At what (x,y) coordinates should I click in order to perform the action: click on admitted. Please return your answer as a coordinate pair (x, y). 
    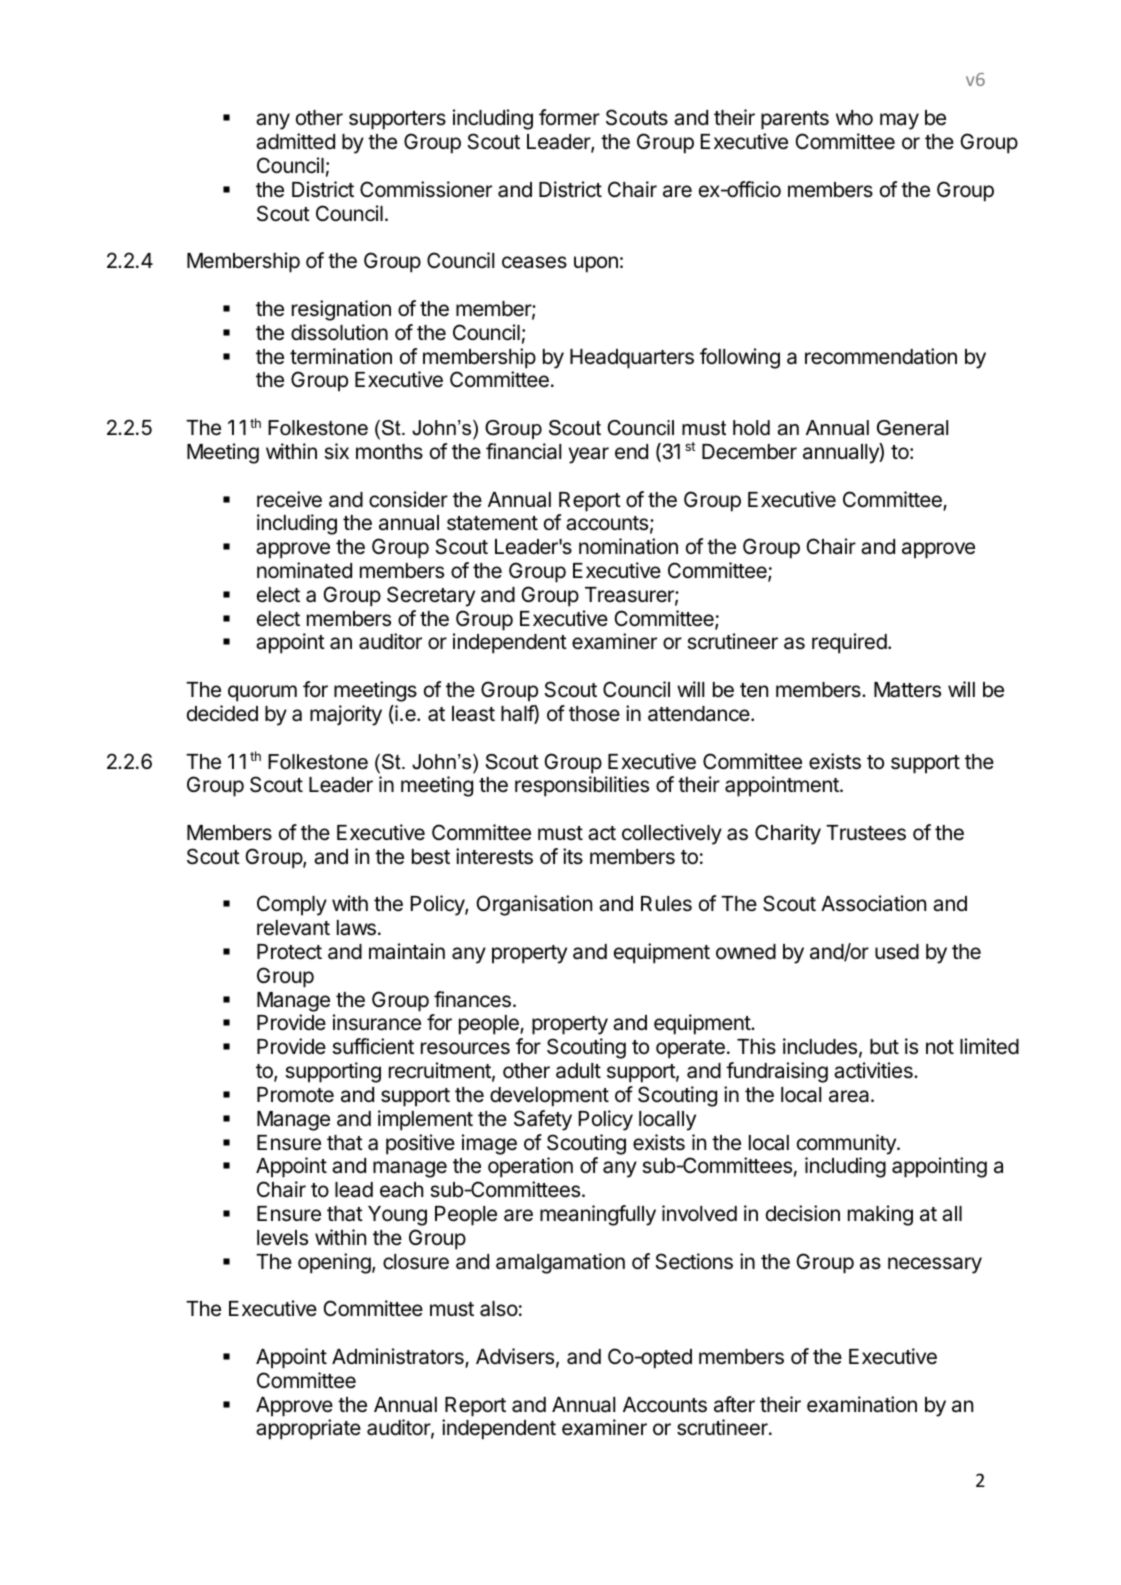
    Looking at the image, I should click on (295, 141).
